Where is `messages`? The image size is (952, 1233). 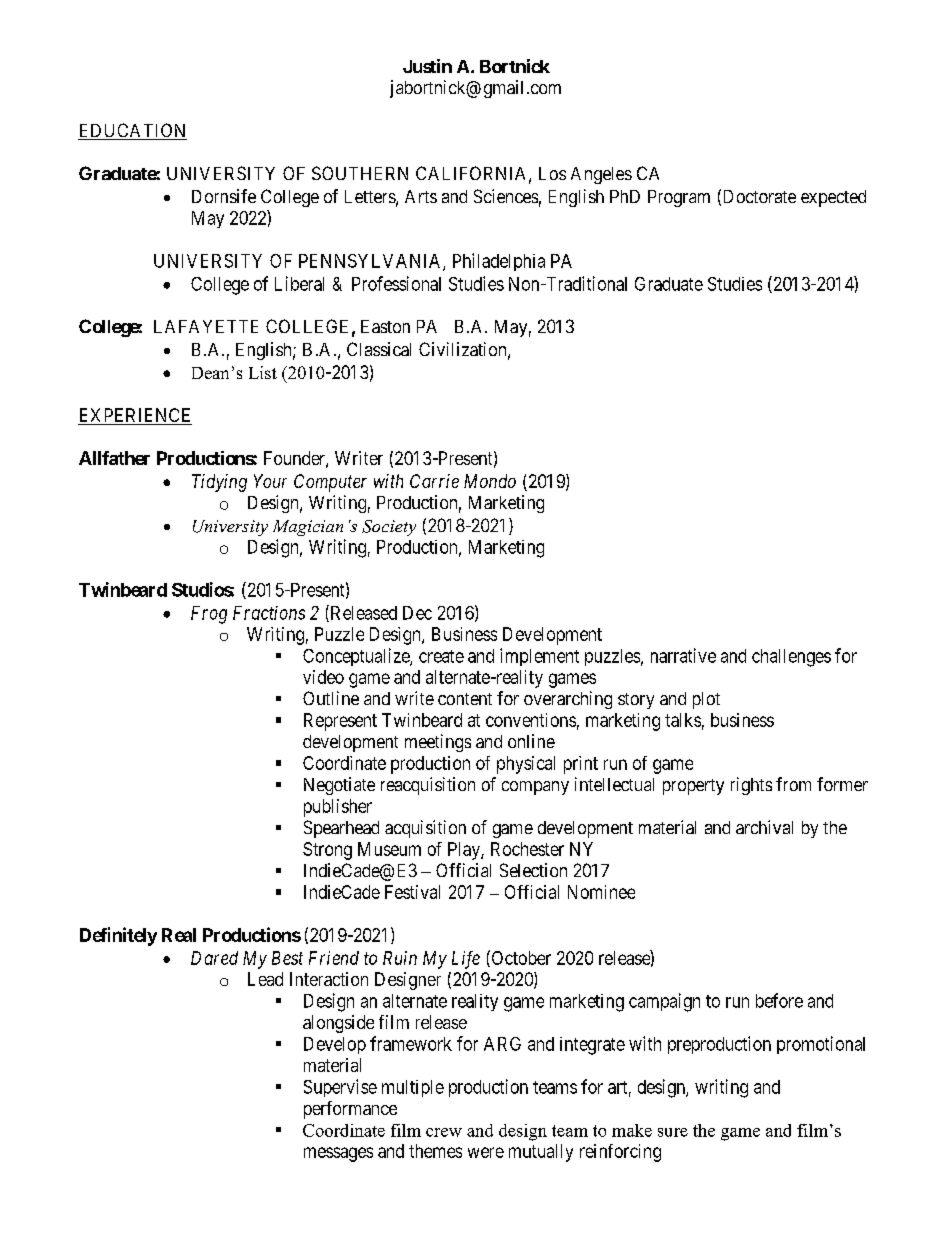 messages is located at coordinates (338, 1154).
